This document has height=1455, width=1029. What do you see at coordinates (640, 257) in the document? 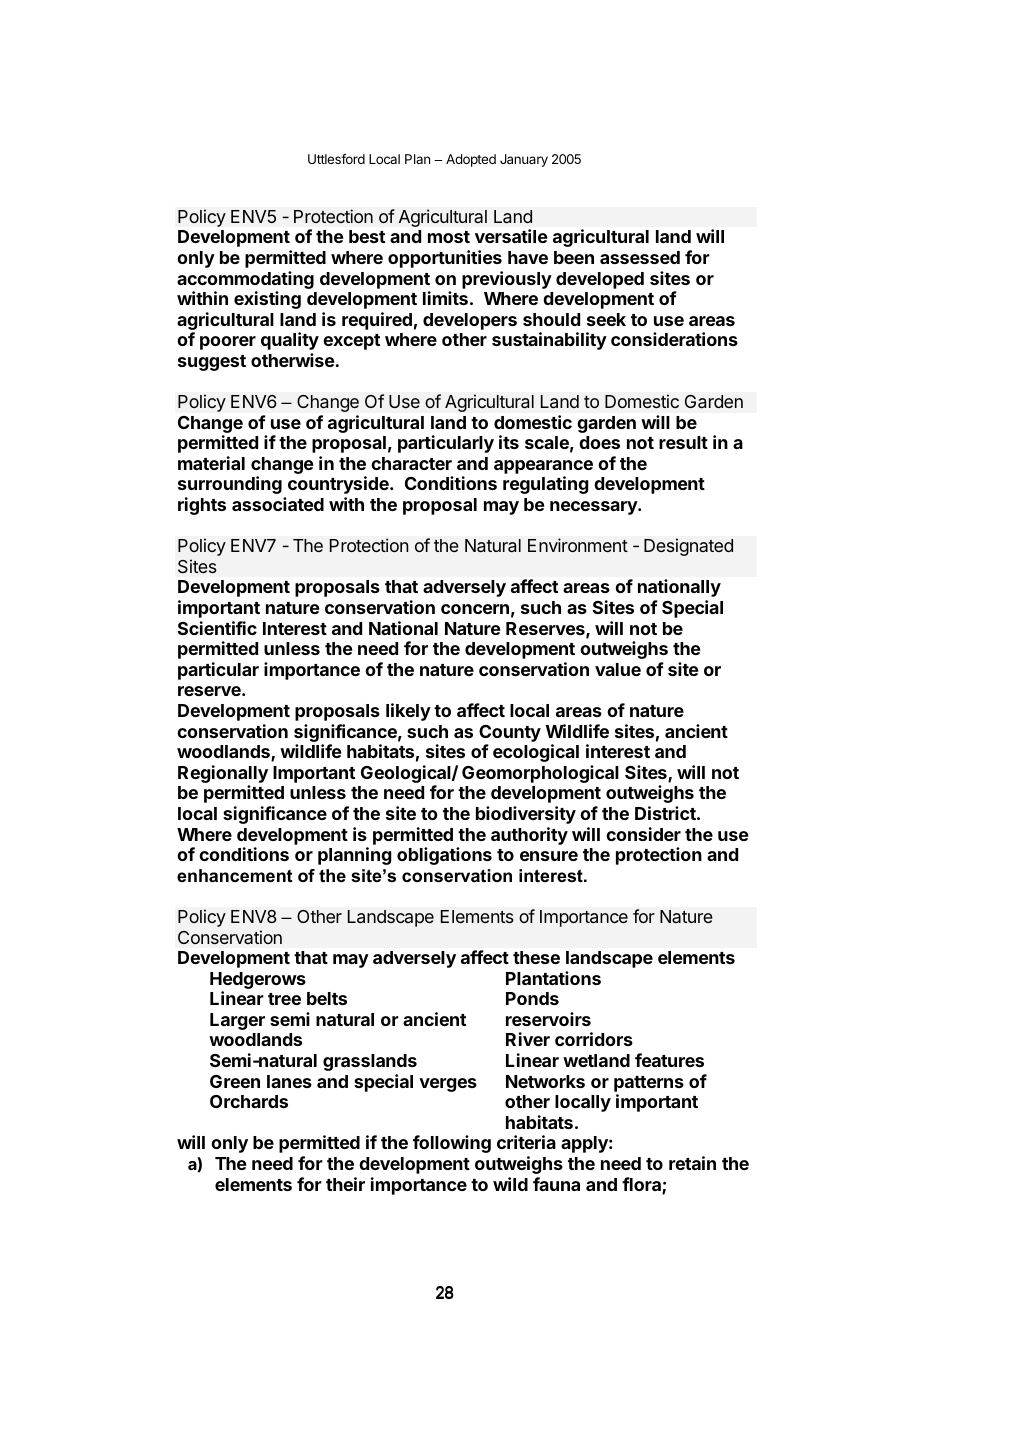
I see `assessed` at bounding box center [640, 257].
